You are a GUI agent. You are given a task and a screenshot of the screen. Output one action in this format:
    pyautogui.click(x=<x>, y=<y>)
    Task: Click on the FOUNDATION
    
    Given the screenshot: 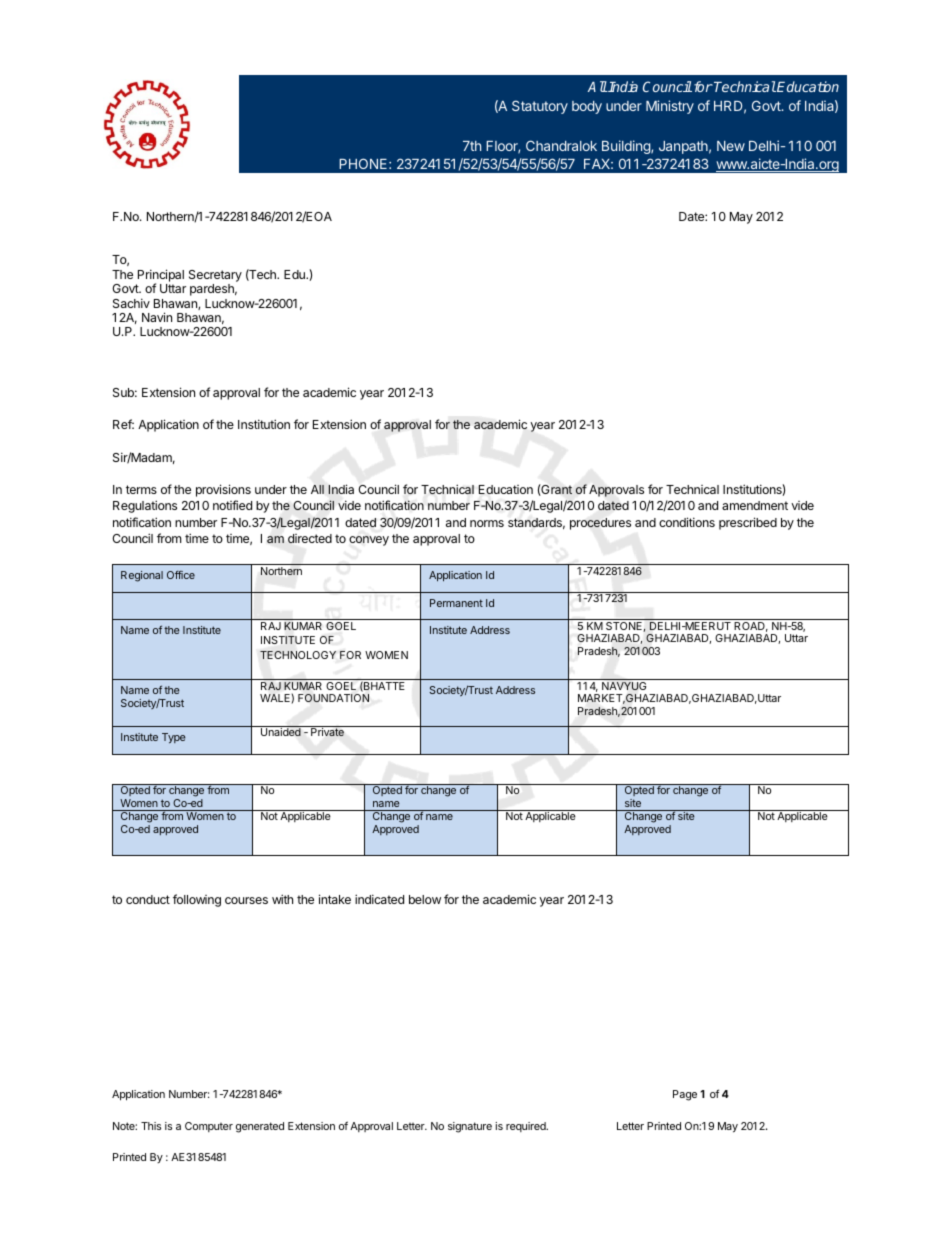 What is the action you would take?
    pyautogui.click(x=333, y=698)
